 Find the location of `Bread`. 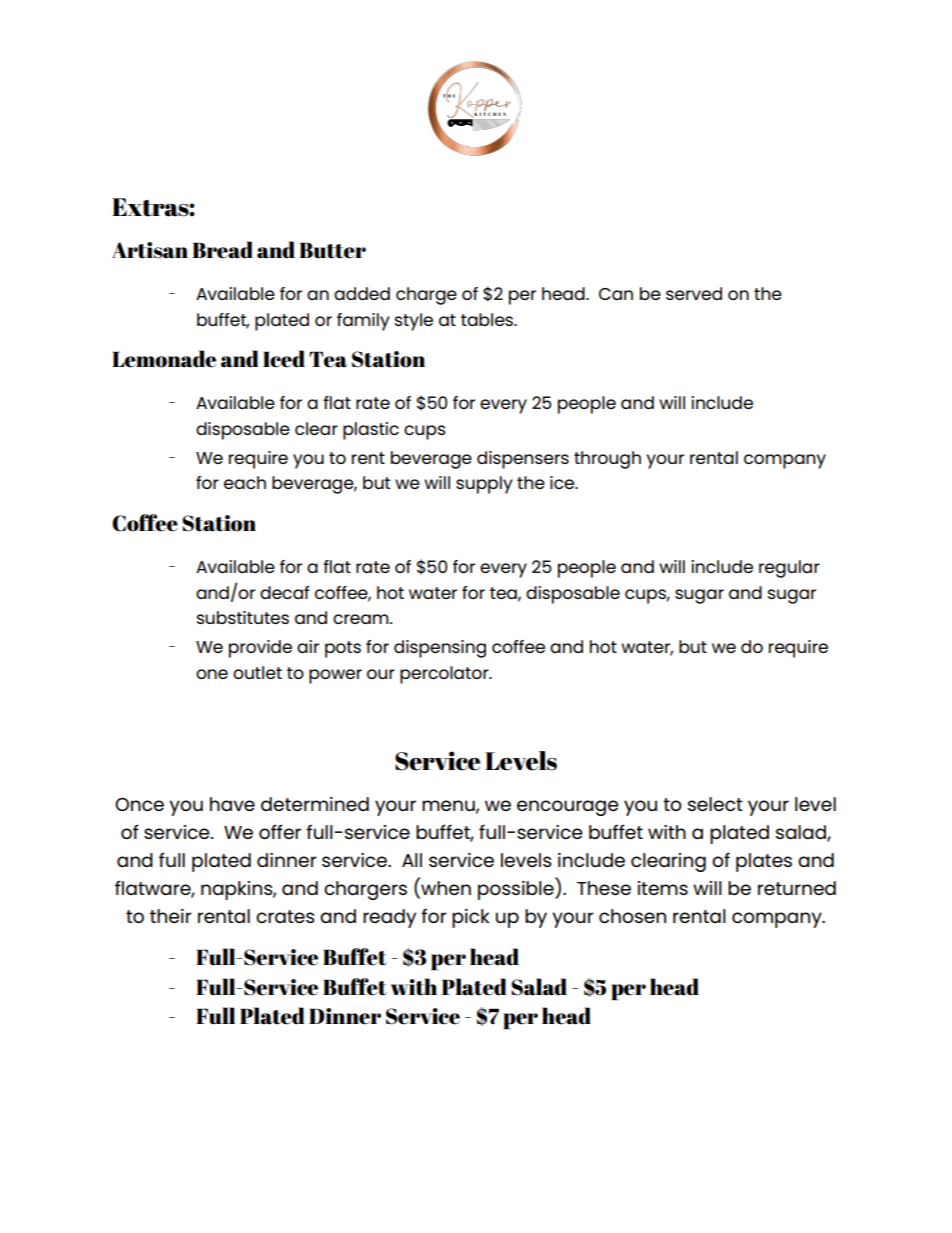

Bread is located at coordinates (222, 250).
